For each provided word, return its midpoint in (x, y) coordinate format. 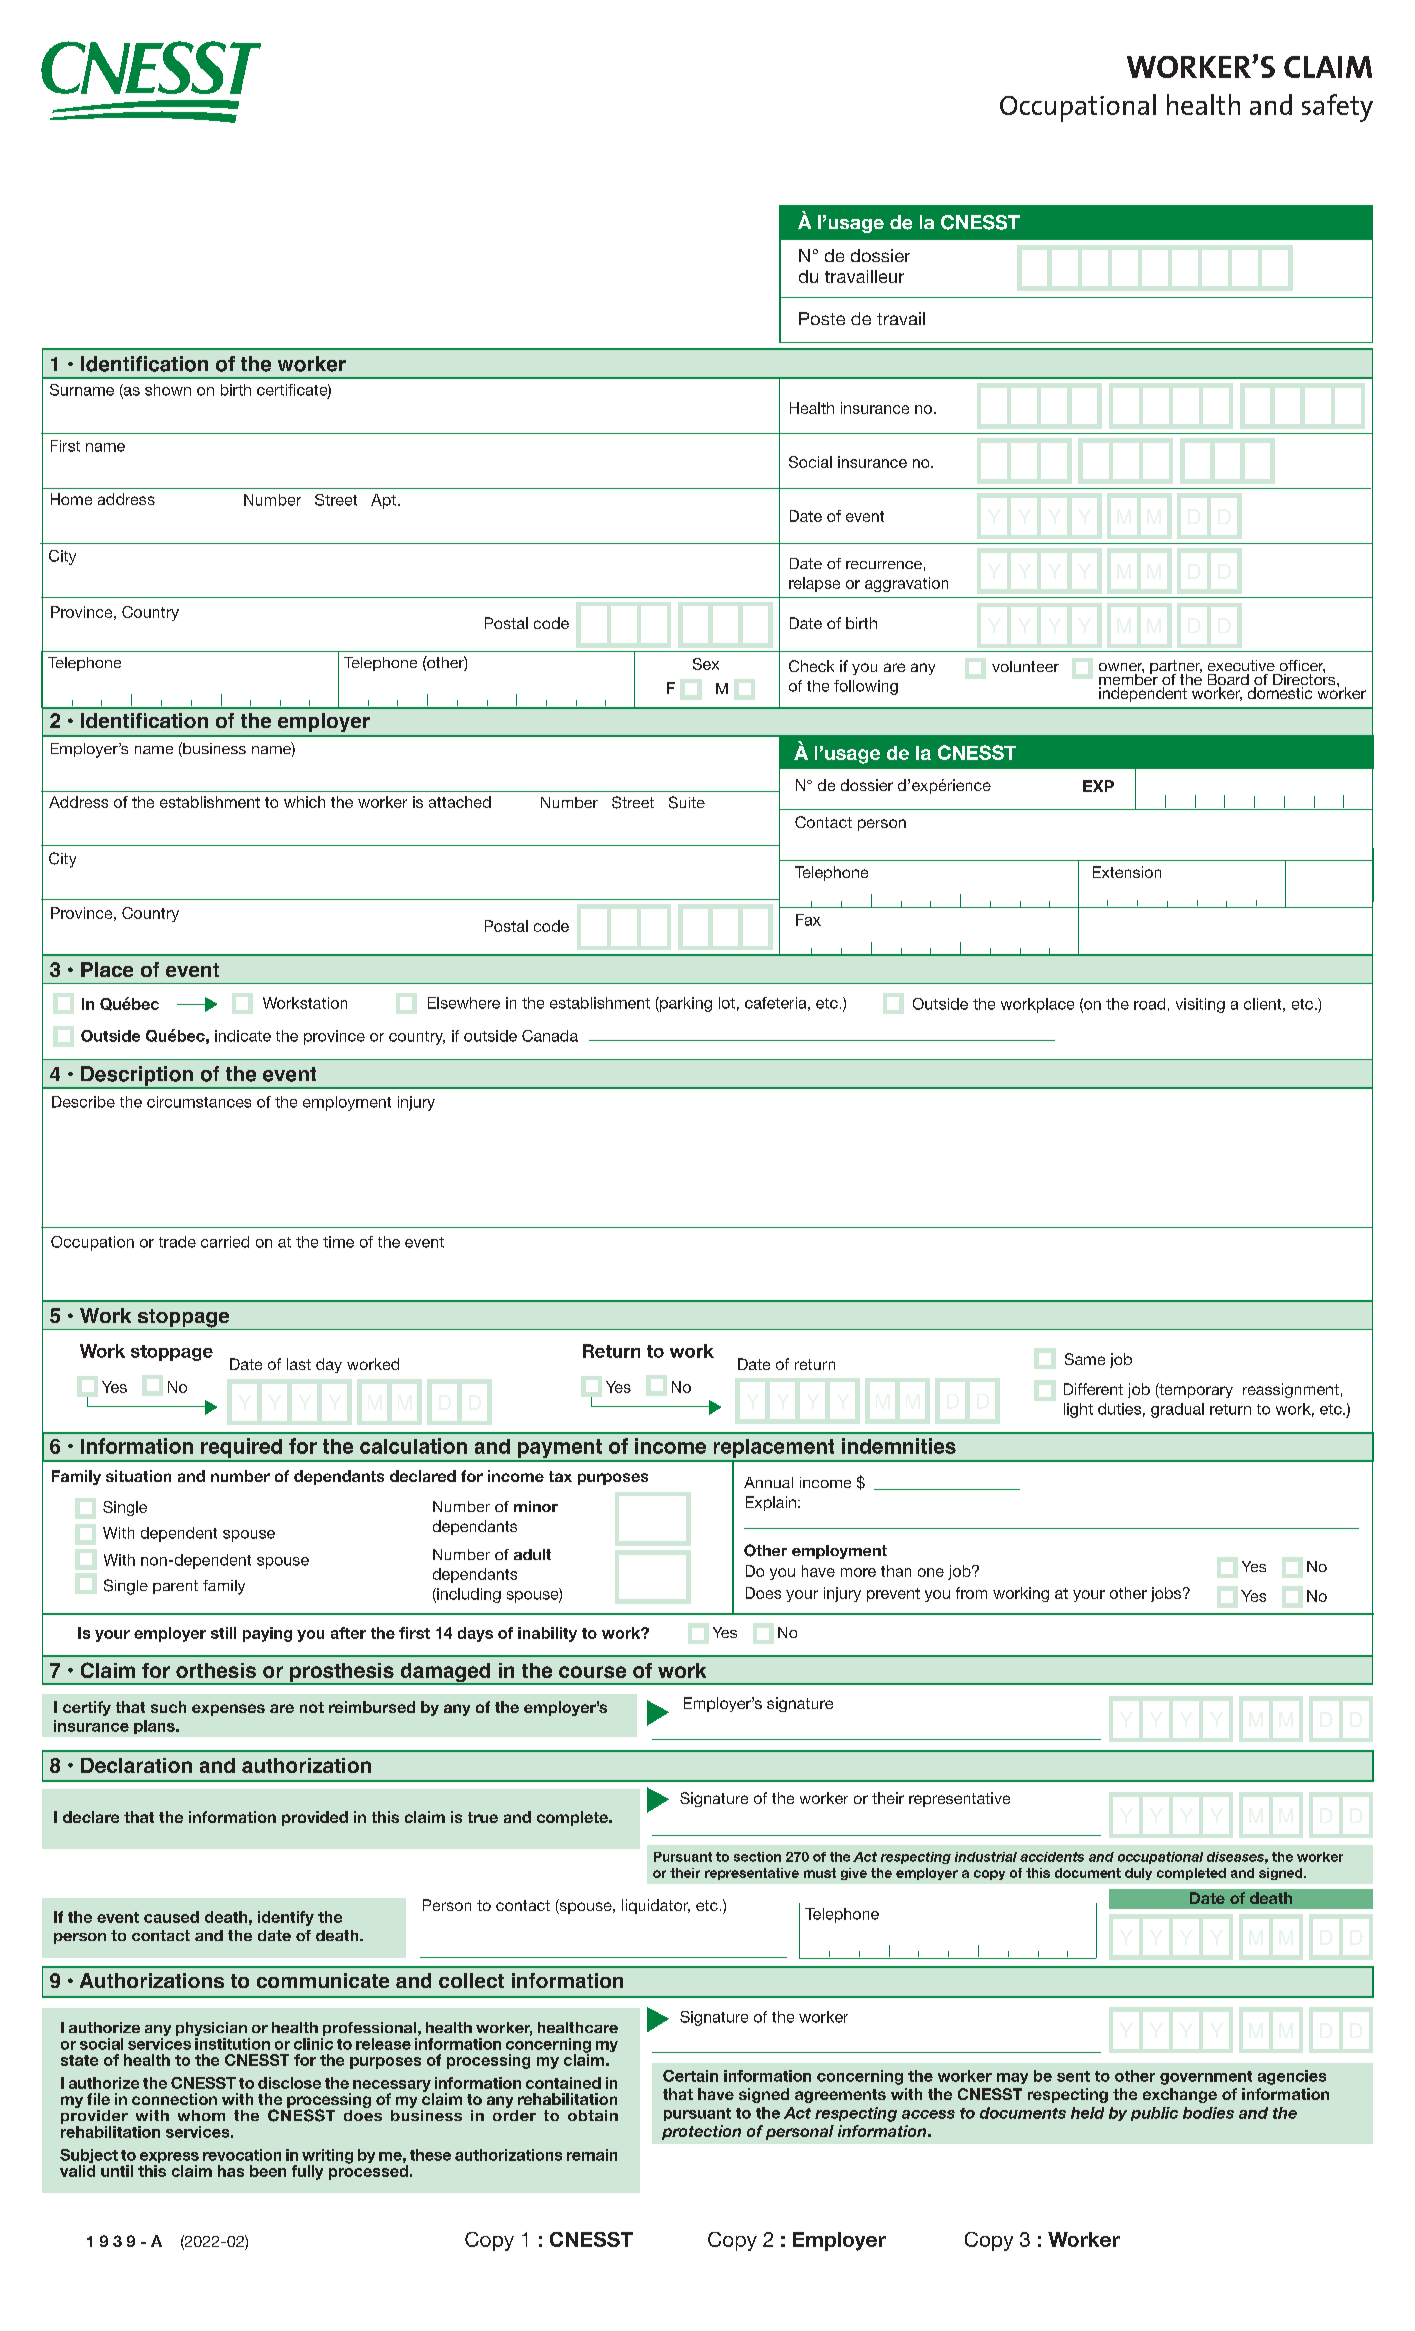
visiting (1200, 1005)
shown (168, 390)
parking (685, 1004)
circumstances (199, 1102)
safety (1337, 108)
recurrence (884, 565)
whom (201, 2115)
